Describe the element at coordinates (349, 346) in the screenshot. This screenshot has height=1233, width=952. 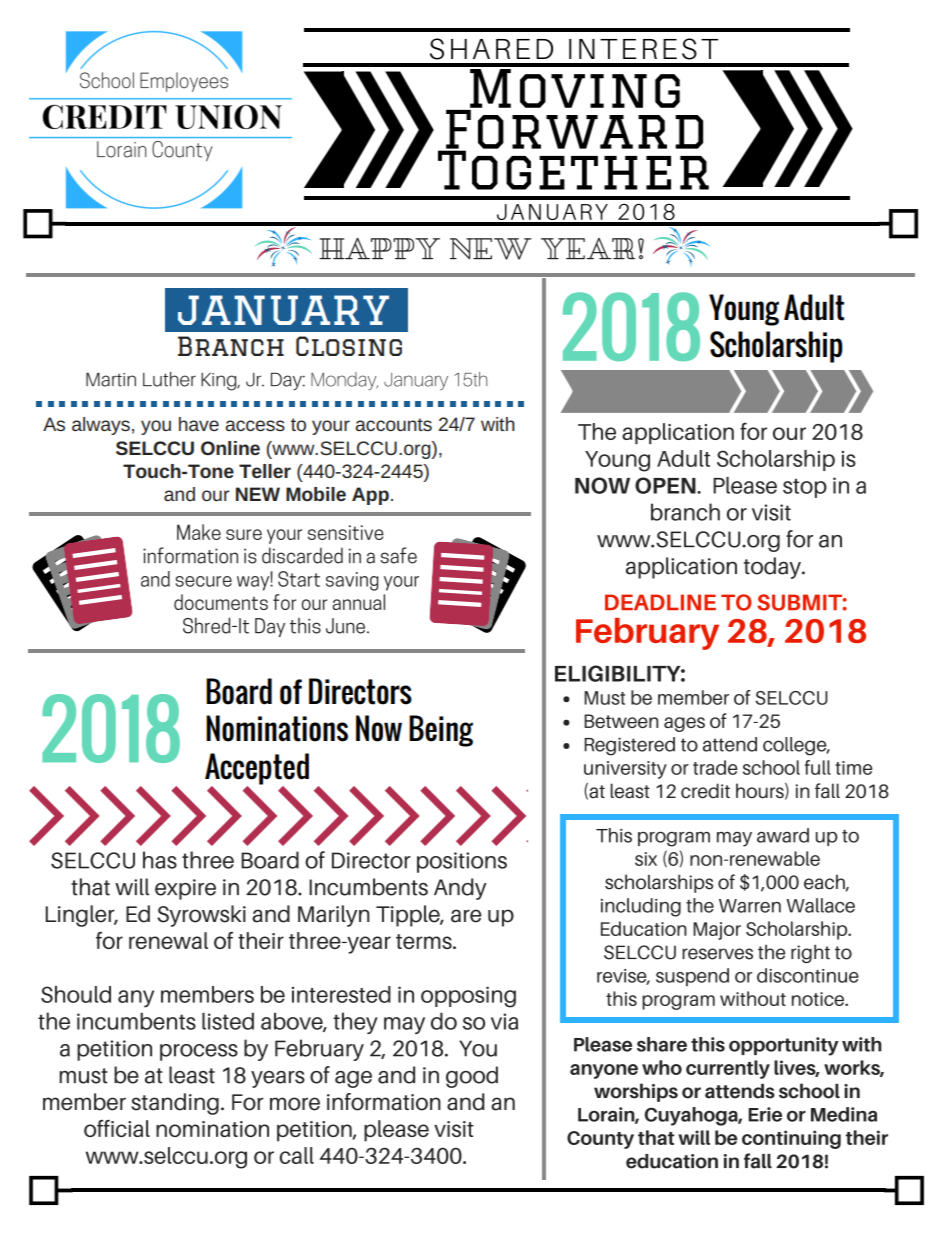
I see `Closing` at that location.
